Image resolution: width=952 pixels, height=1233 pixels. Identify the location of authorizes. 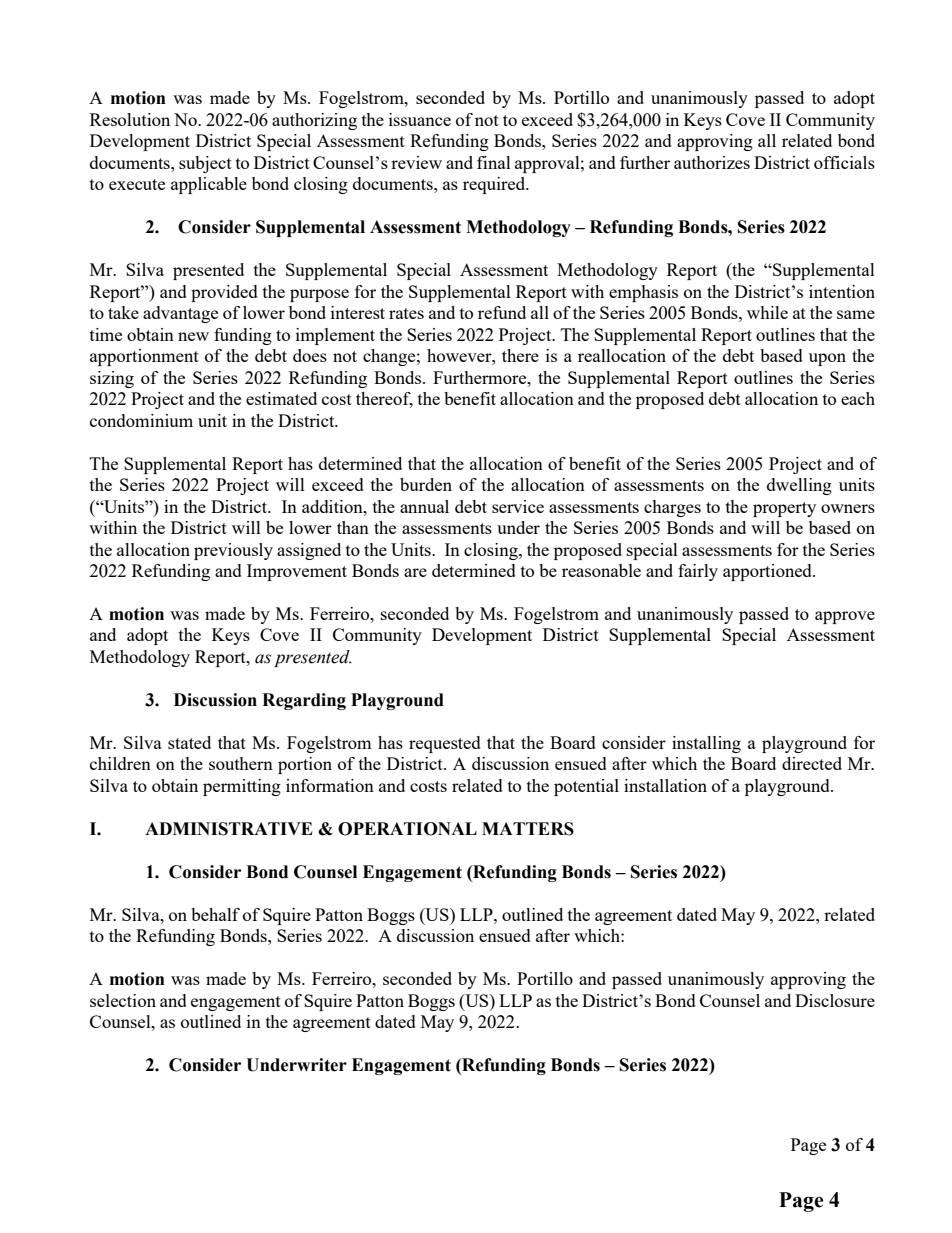
(712, 162).
